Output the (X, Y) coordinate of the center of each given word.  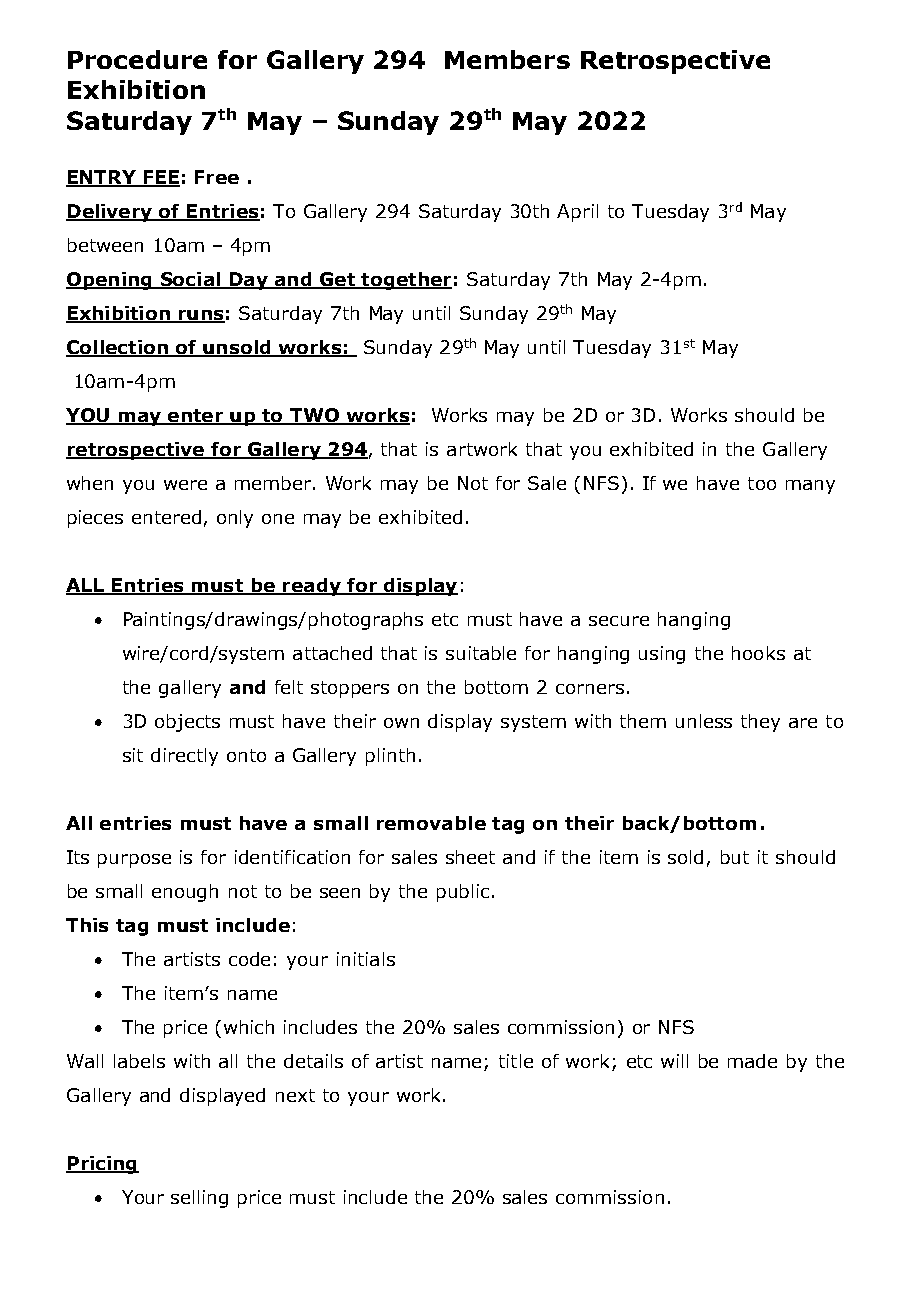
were (185, 485)
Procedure (137, 59)
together (405, 281)
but (735, 857)
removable (431, 823)
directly (184, 757)
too (762, 483)
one (278, 519)
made (752, 1061)
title (516, 1061)
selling (199, 1199)
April (577, 213)
